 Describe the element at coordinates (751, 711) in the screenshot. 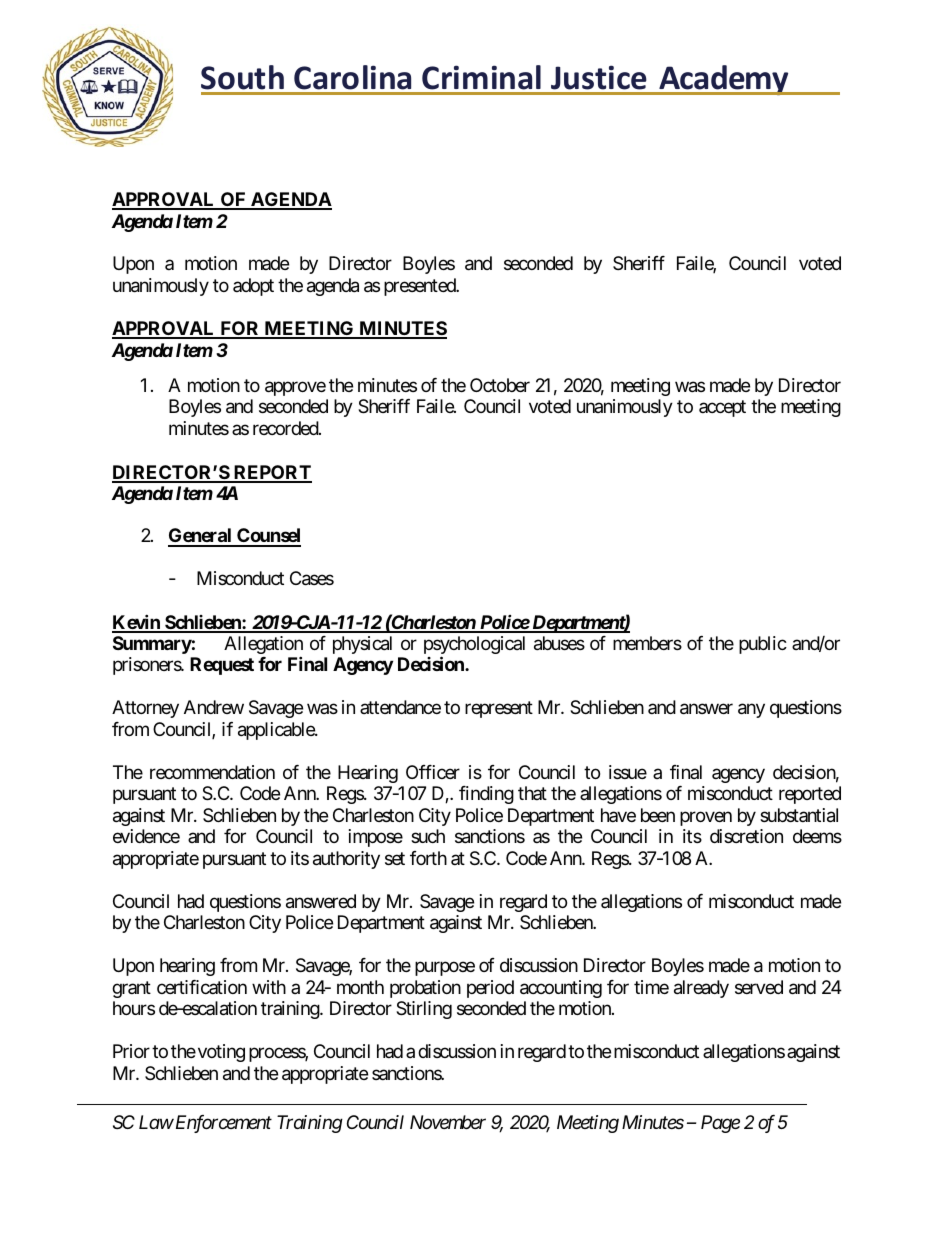

I see `any` at that location.
